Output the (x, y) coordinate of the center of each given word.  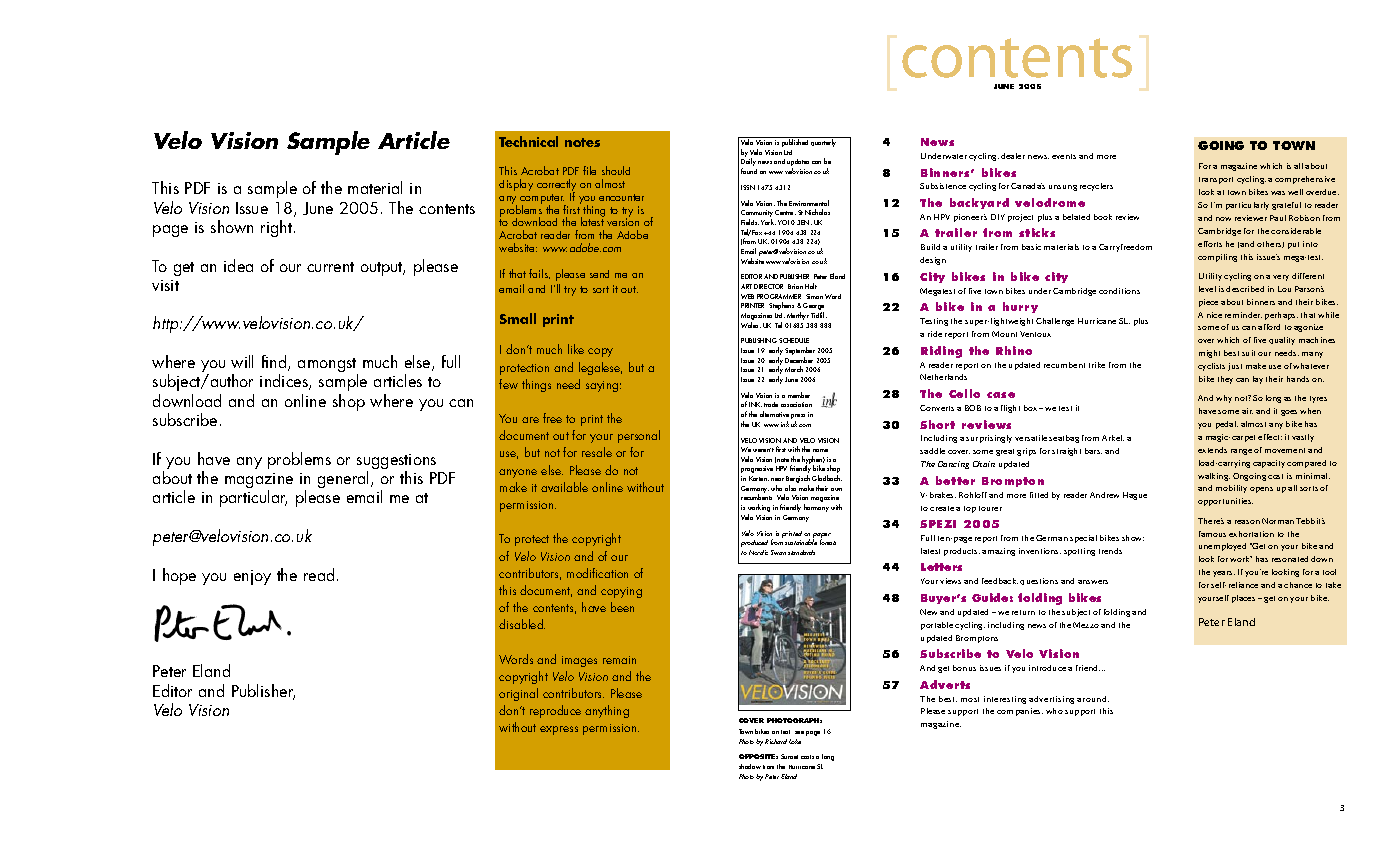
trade (771, 404)
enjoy (252, 577)
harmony (816, 508)
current (330, 267)
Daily (748, 163)
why (1224, 399)
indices (285, 382)
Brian (795, 286)
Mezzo (1086, 625)
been (622, 607)
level (1207, 289)
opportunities (1225, 502)
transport (1216, 180)
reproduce (555, 711)
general (345, 479)
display (516, 185)
